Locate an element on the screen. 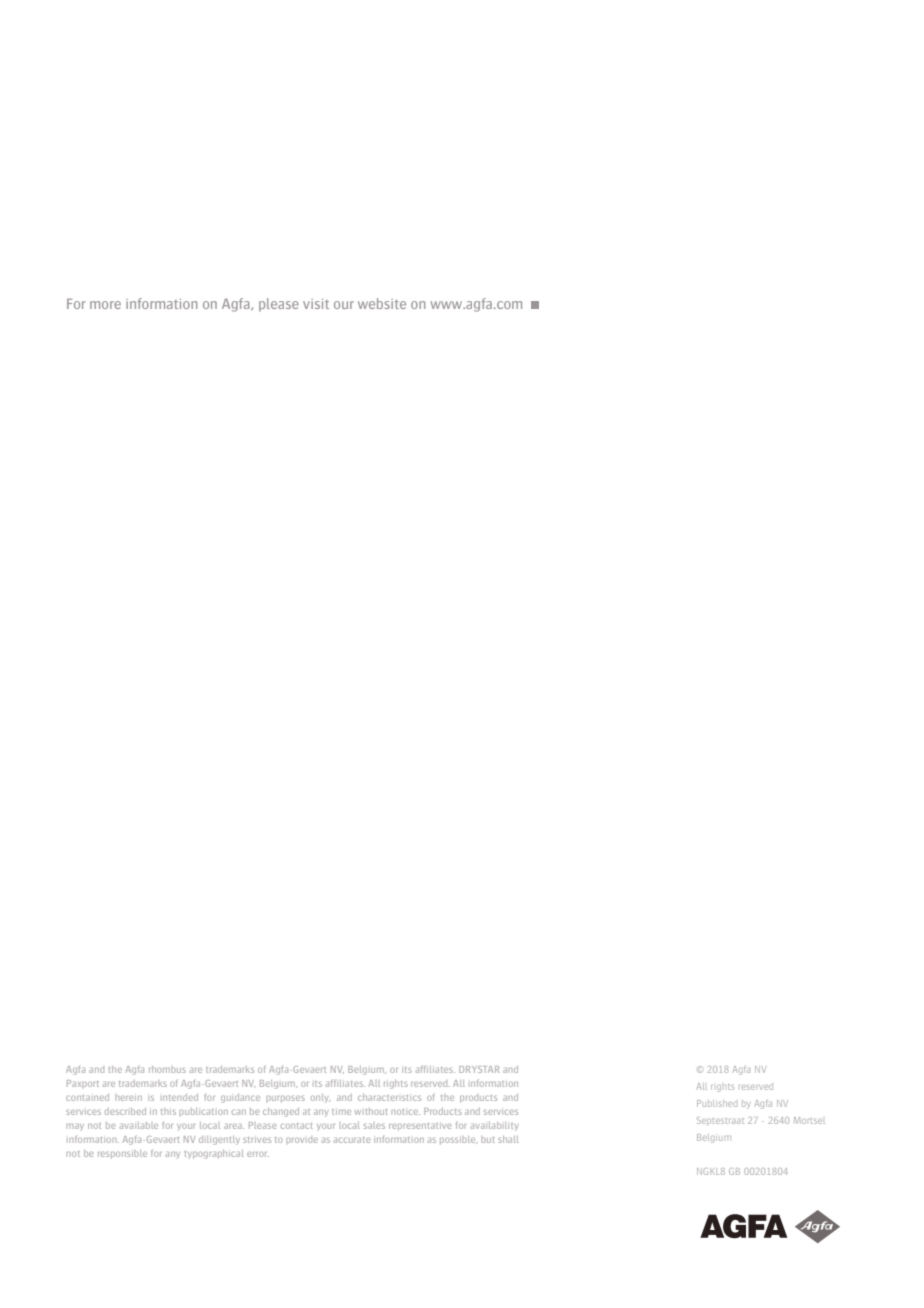 The image size is (924, 1308). characteristics is located at coordinates (389, 1097).
